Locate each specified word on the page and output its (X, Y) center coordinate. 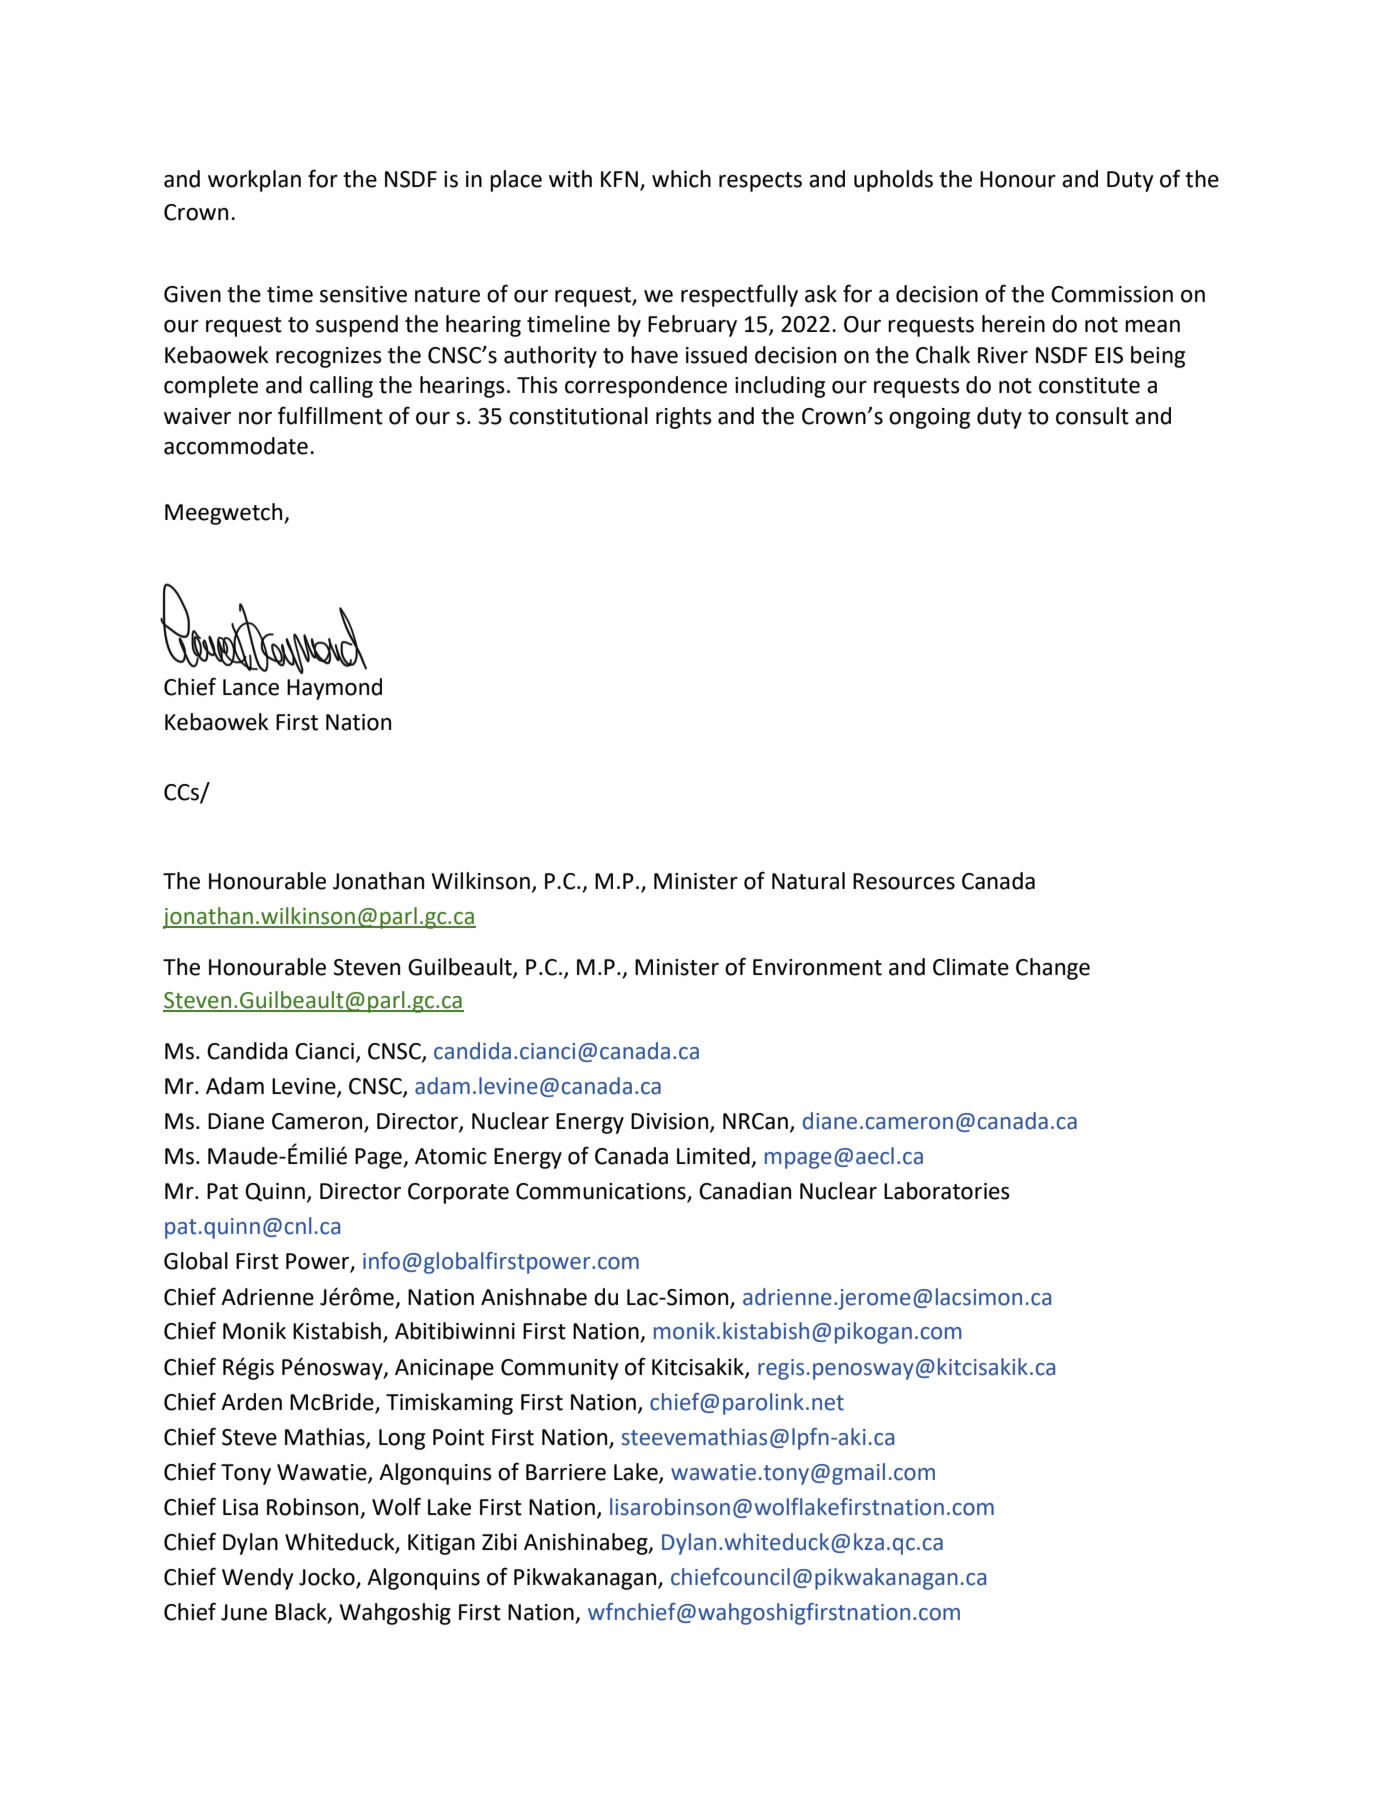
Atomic (451, 1156)
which (681, 179)
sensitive (363, 294)
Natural (808, 881)
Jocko (328, 1578)
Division (669, 1121)
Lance (251, 687)
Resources (904, 881)
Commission (1112, 294)
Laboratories (947, 1191)
